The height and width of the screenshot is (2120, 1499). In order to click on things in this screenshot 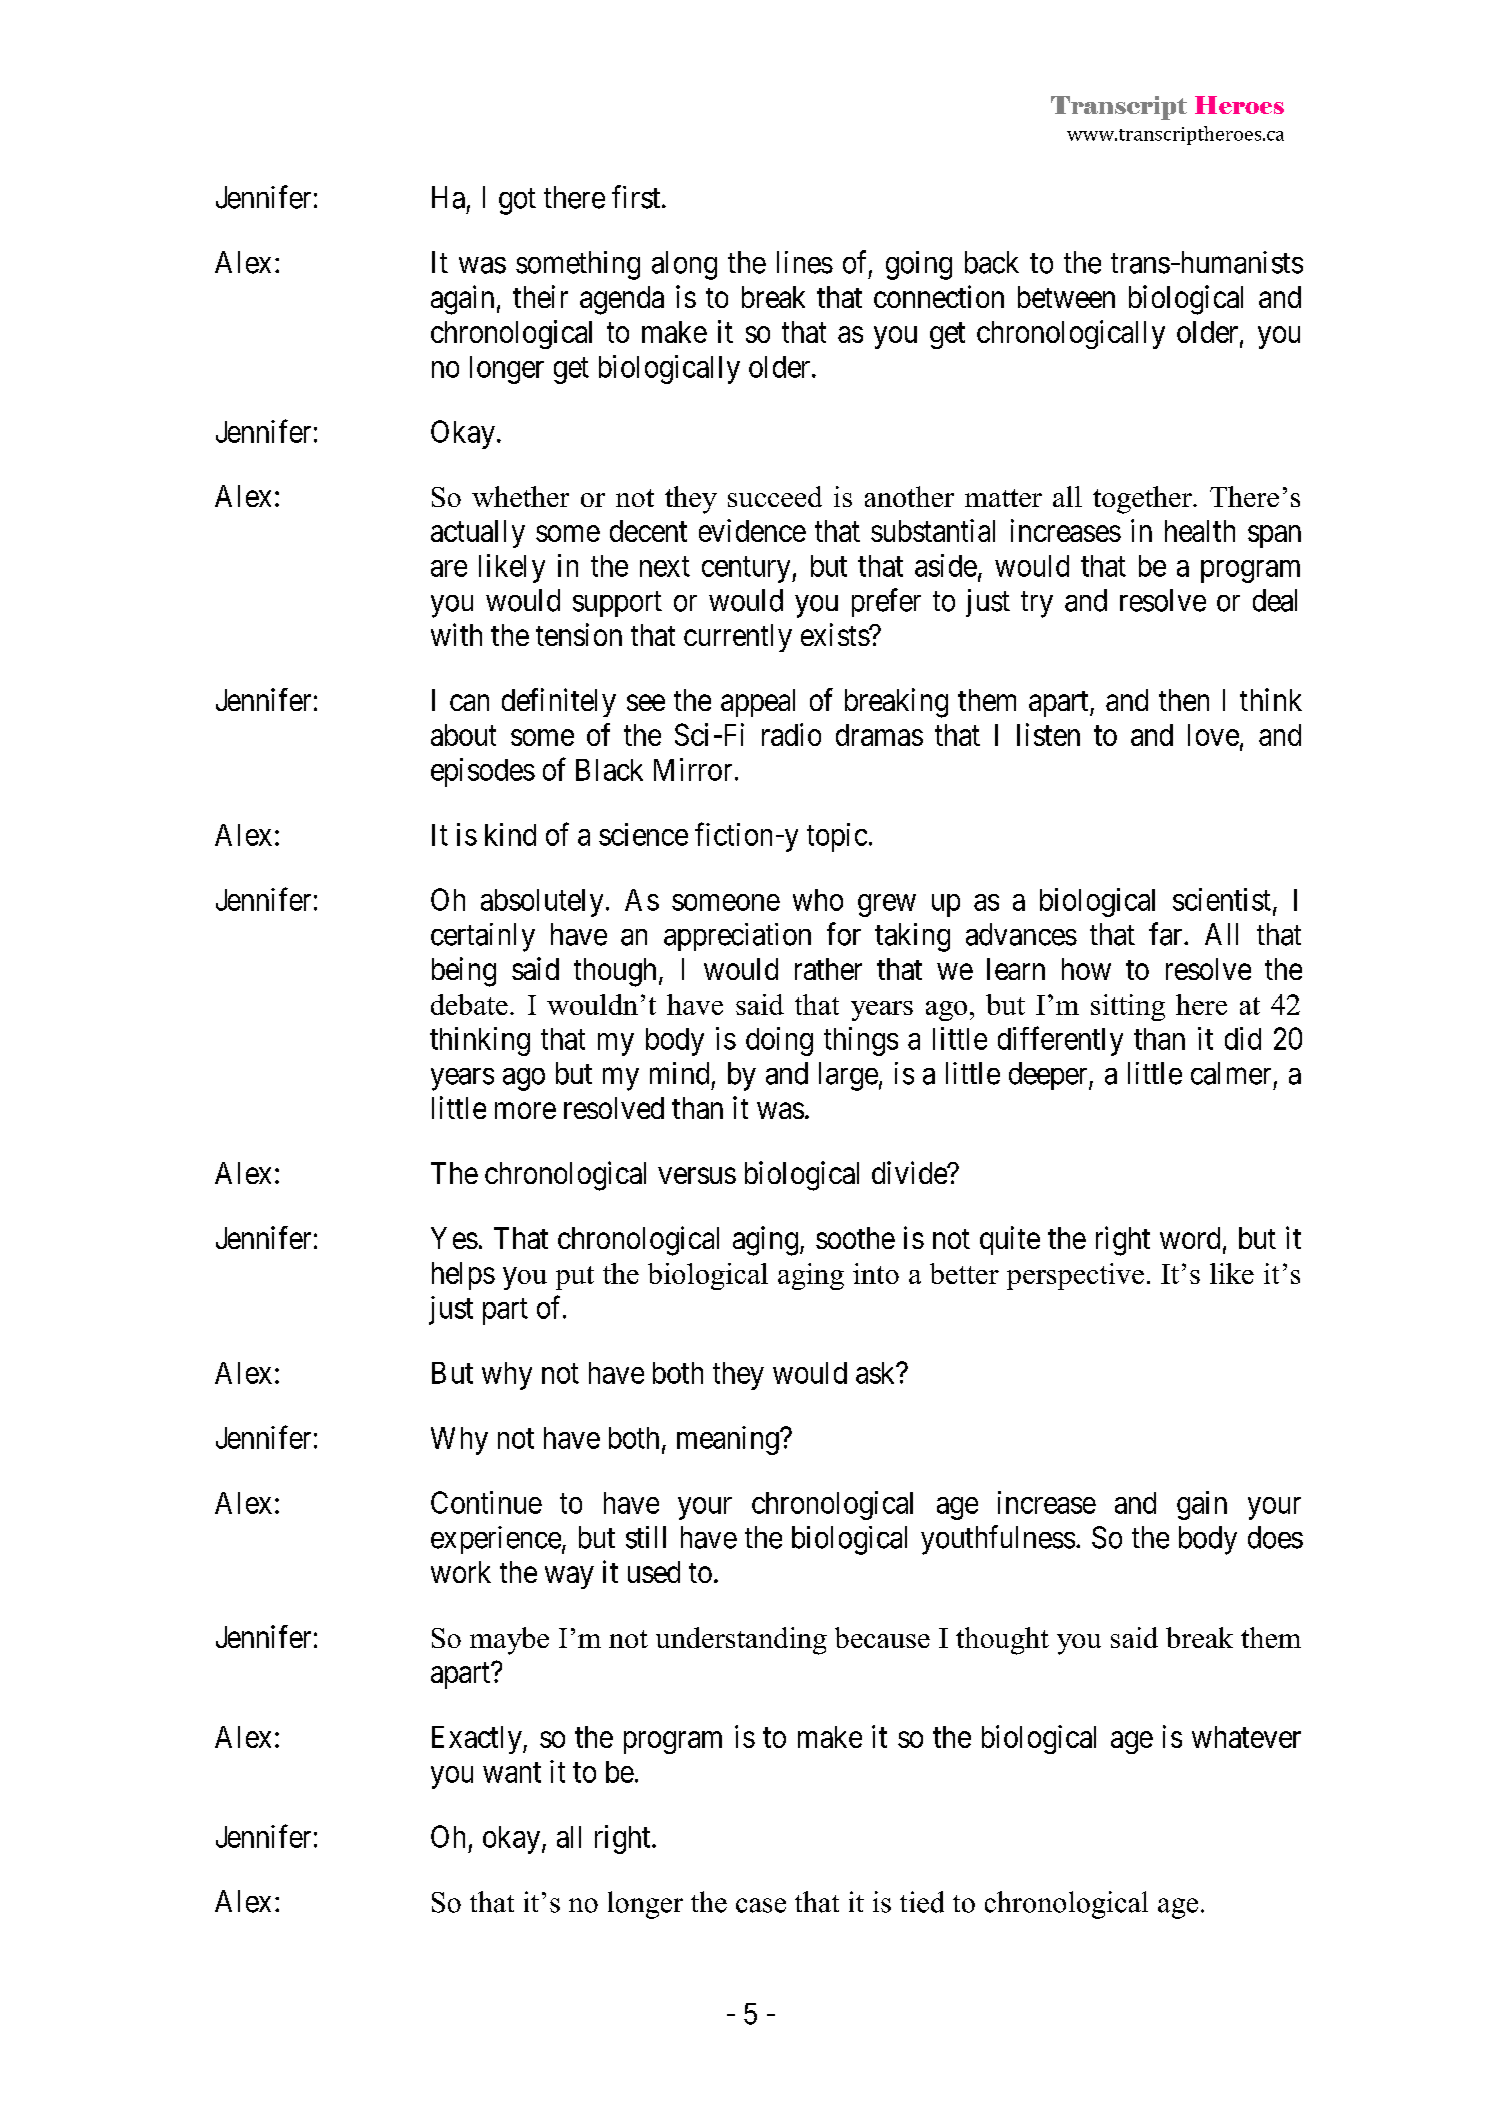, I will do `click(861, 1041)`.
